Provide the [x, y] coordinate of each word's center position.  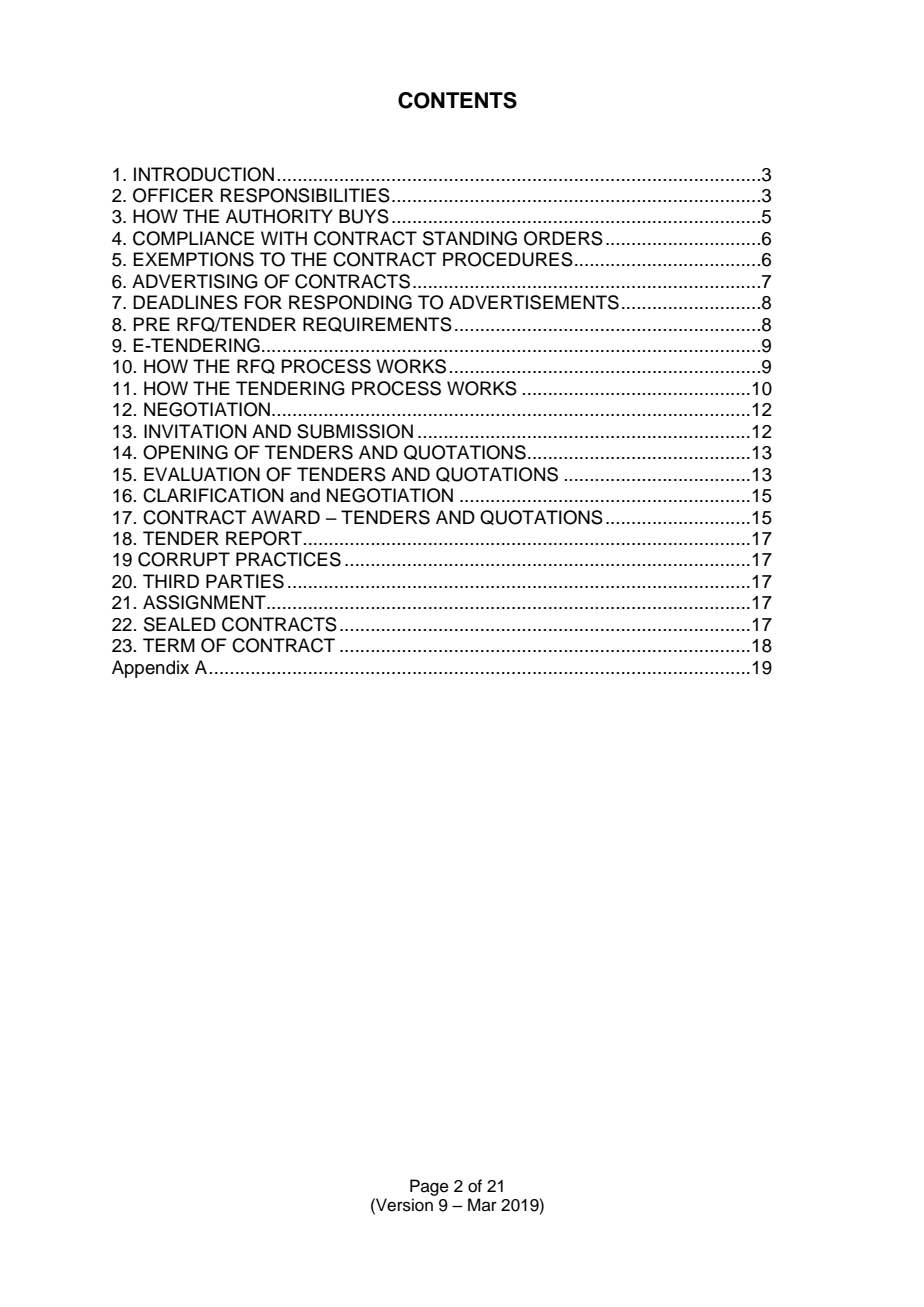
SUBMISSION [355, 431]
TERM [169, 645]
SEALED [180, 624]
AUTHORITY [279, 216]
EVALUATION [202, 474]
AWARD [285, 517]
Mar [482, 1204]
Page [429, 1187]
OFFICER [173, 195]
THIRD [171, 581]
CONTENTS [457, 100]
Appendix [150, 669]
